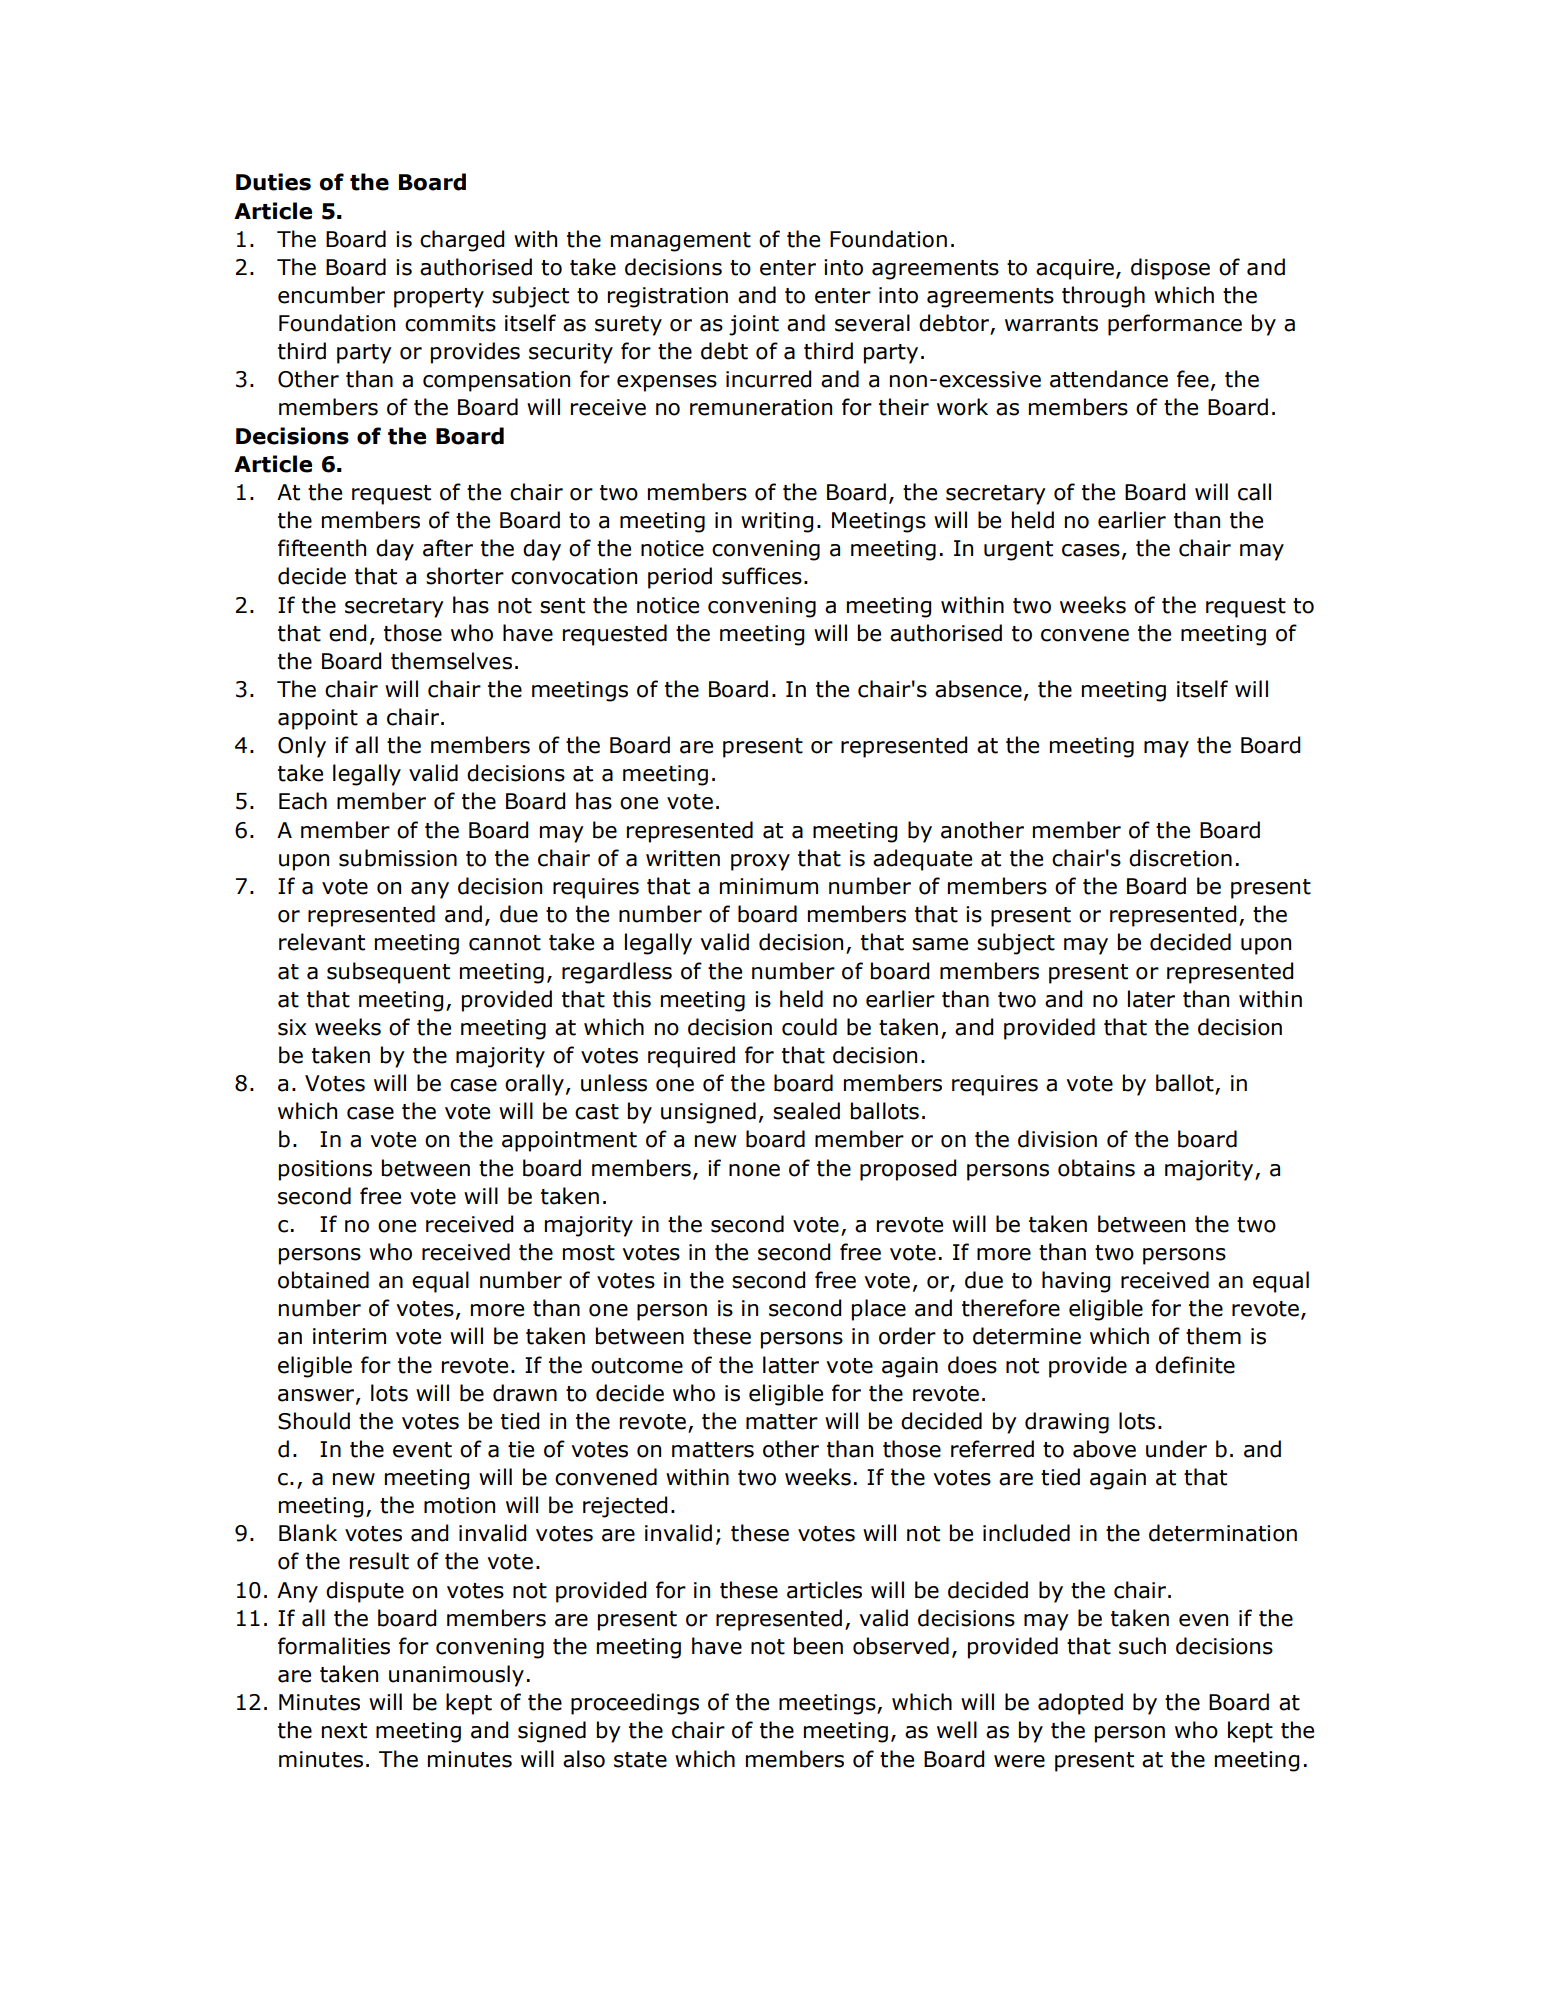 The image size is (1552, 2009). I want to click on dispose, so click(1170, 269).
